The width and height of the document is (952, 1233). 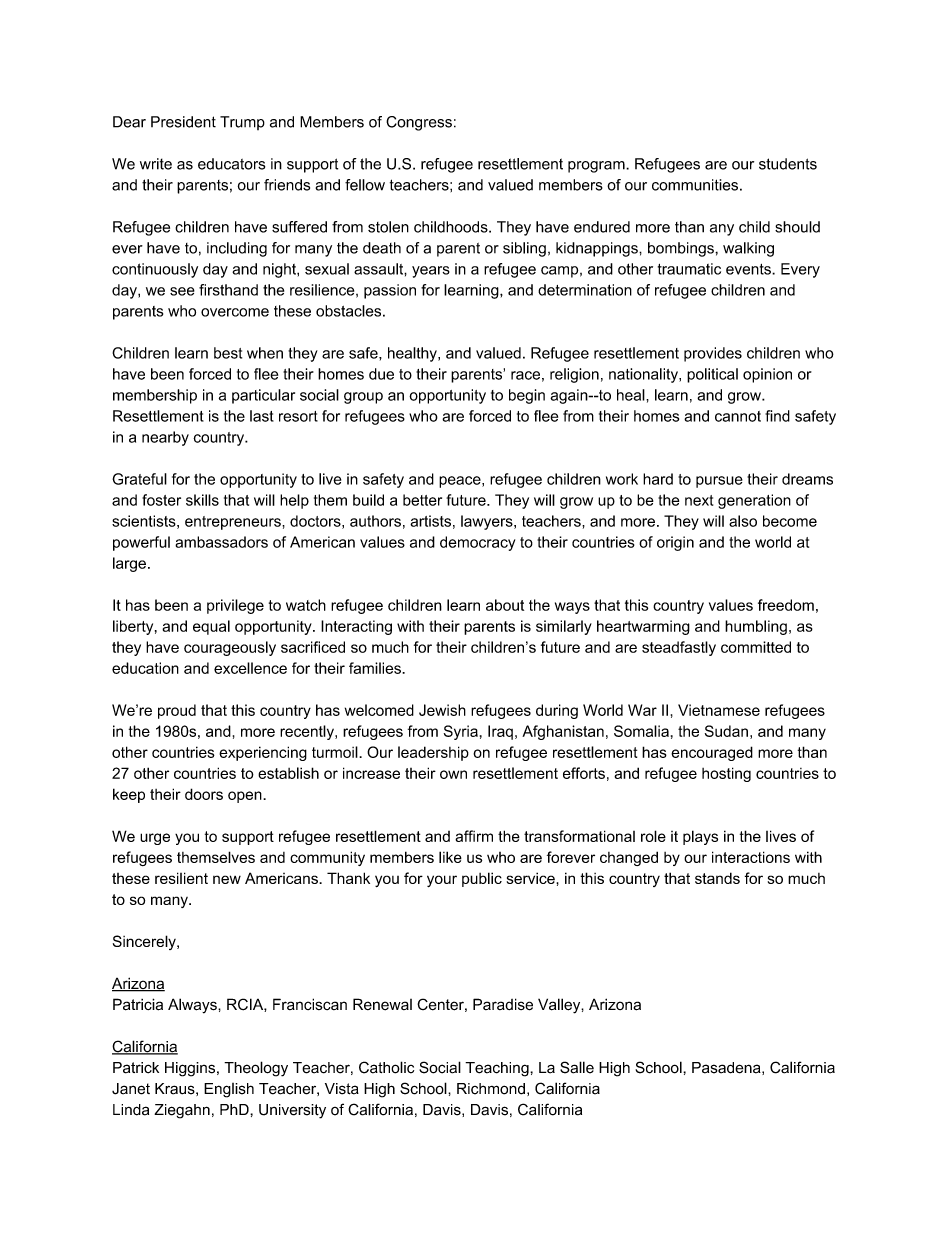 What do you see at coordinates (695, 185) in the document?
I see `communities` at bounding box center [695, 185].
